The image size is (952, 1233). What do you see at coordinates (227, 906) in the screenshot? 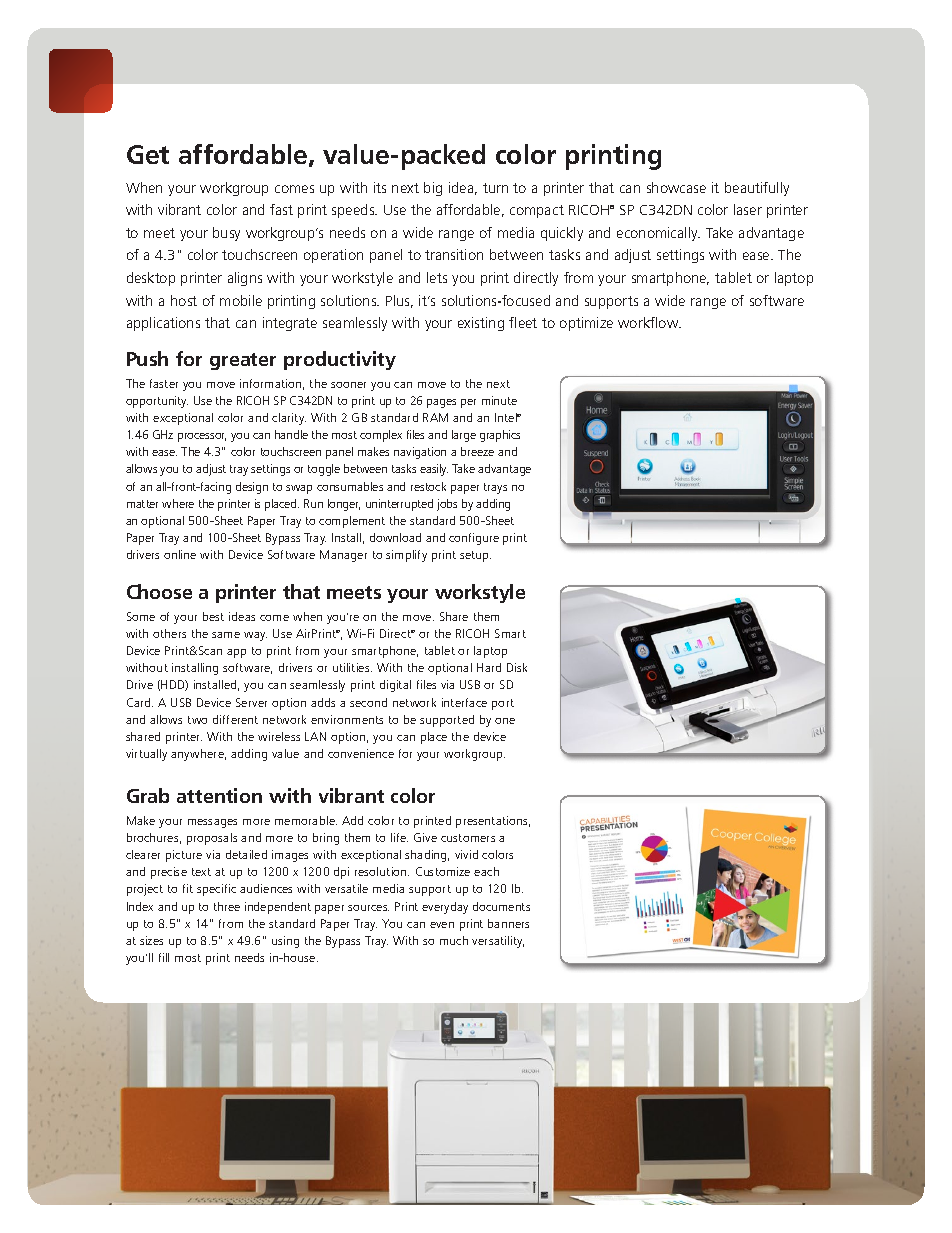
I see `three` at bounding box center [227, 906].
